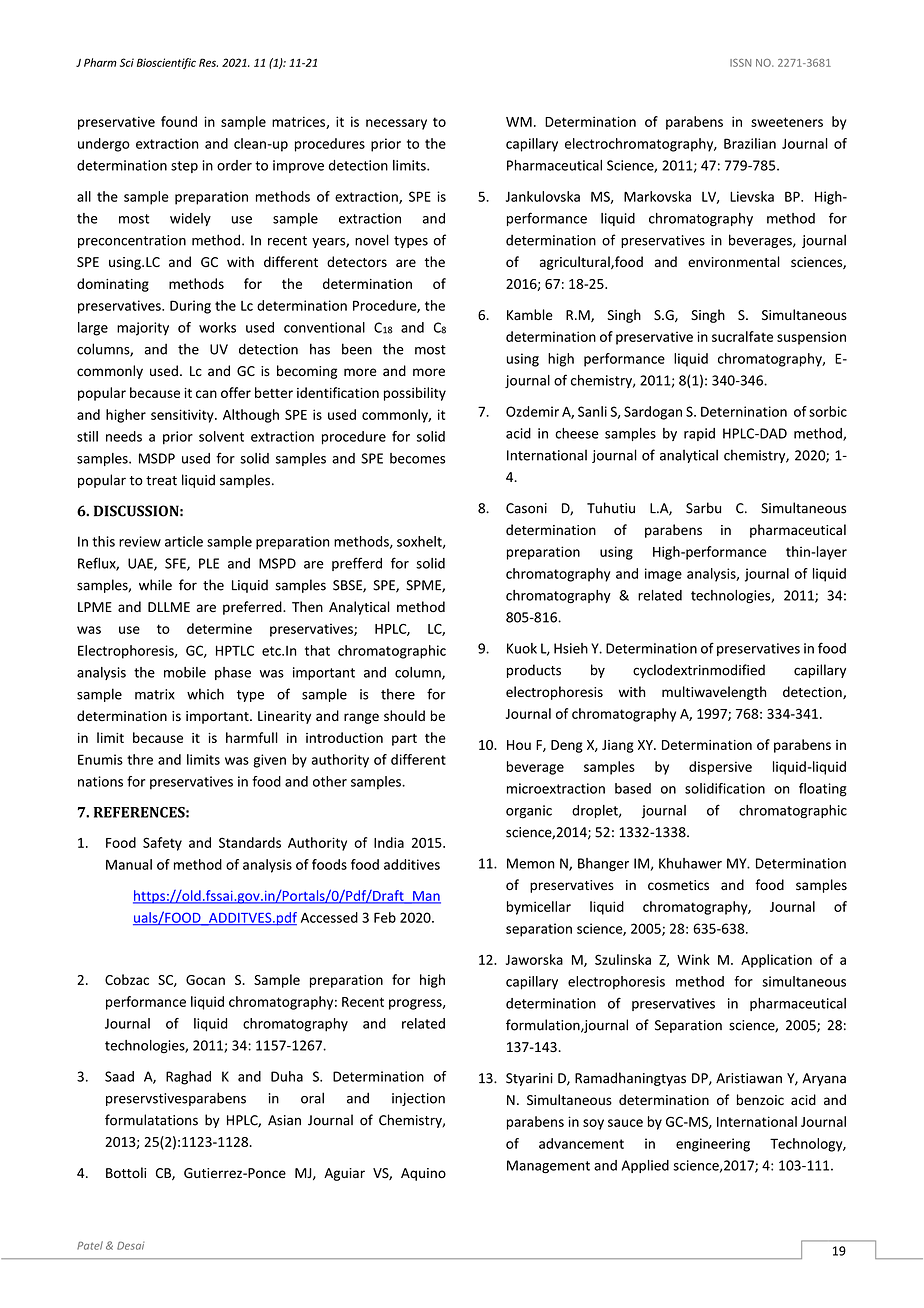 This page has height=1308, width=924. I want to click on sucralfate, so click(742, 336).
